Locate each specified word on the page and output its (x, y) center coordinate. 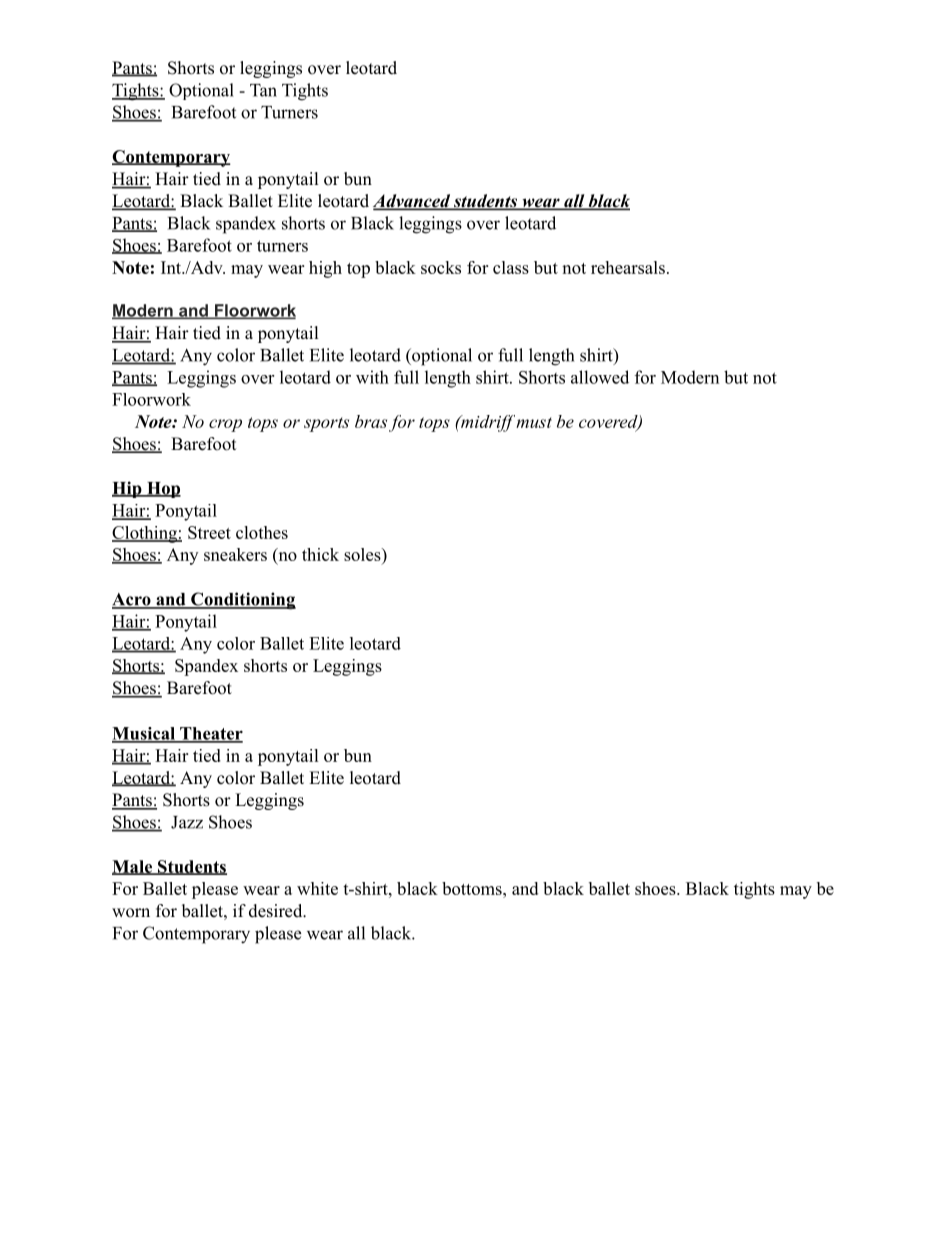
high (325, 269)
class (511, 267)
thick (320, 554)
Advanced (413, 202)
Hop (163, 490)
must (534, 422)
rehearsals (628, 267)
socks (441, 267)
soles (363, 556)
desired (277, 911)
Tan (263, 90)
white (317, 888)
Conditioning (242, 601)
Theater (210, 734)
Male (133, 867)
